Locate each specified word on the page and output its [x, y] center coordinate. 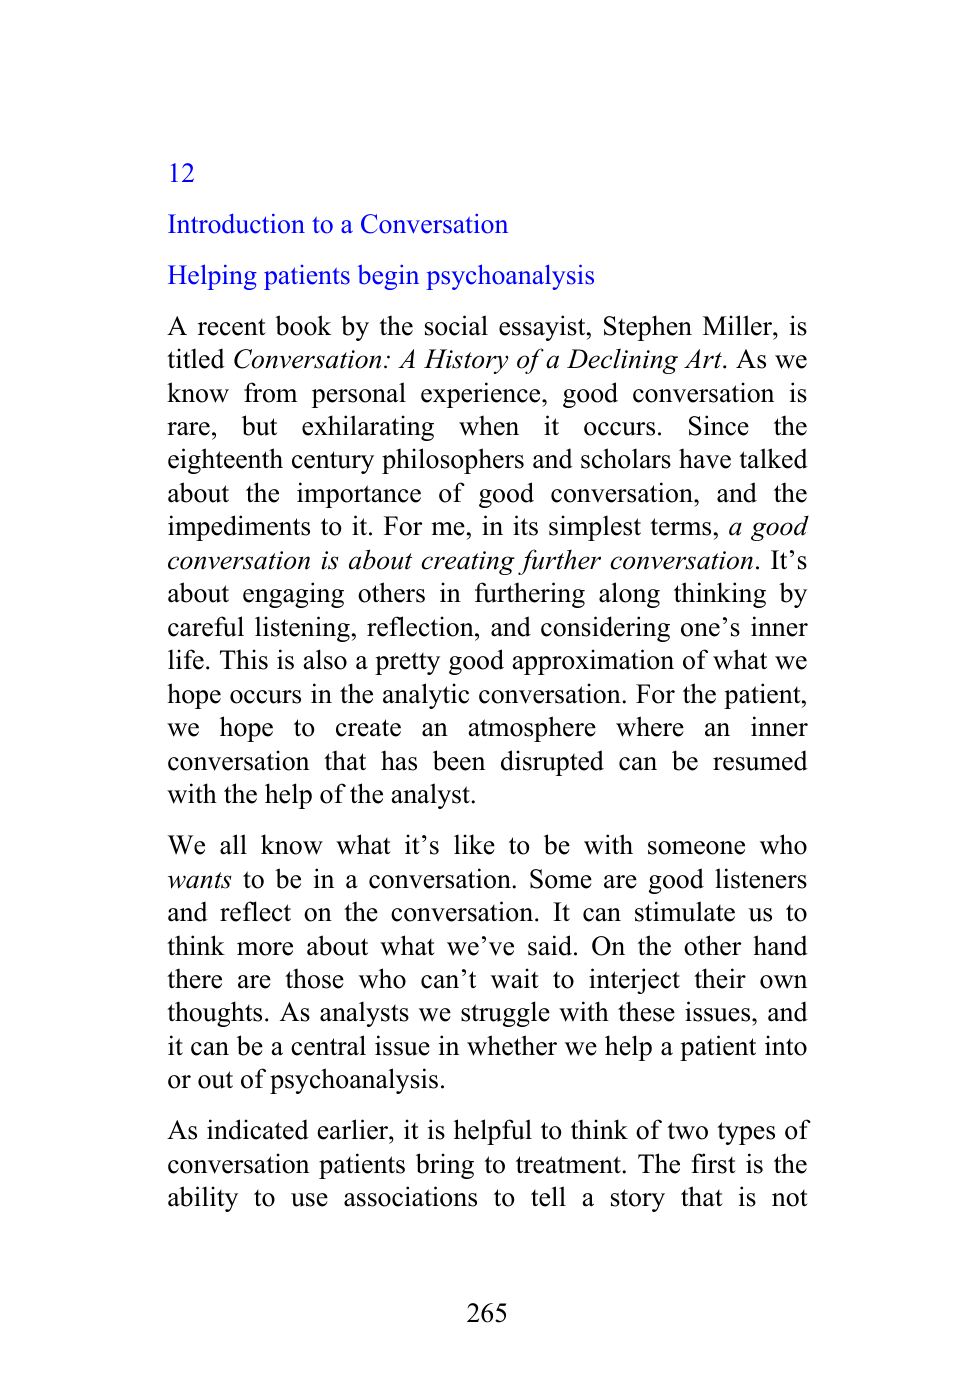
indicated [258, 1129]
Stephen [648, 328]
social [456, 325]
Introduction [236, 223]
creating [468, 563]
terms [680, 527]
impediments [239, 528]
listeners [761, 878]
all [233, 844]
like [474, 844]
